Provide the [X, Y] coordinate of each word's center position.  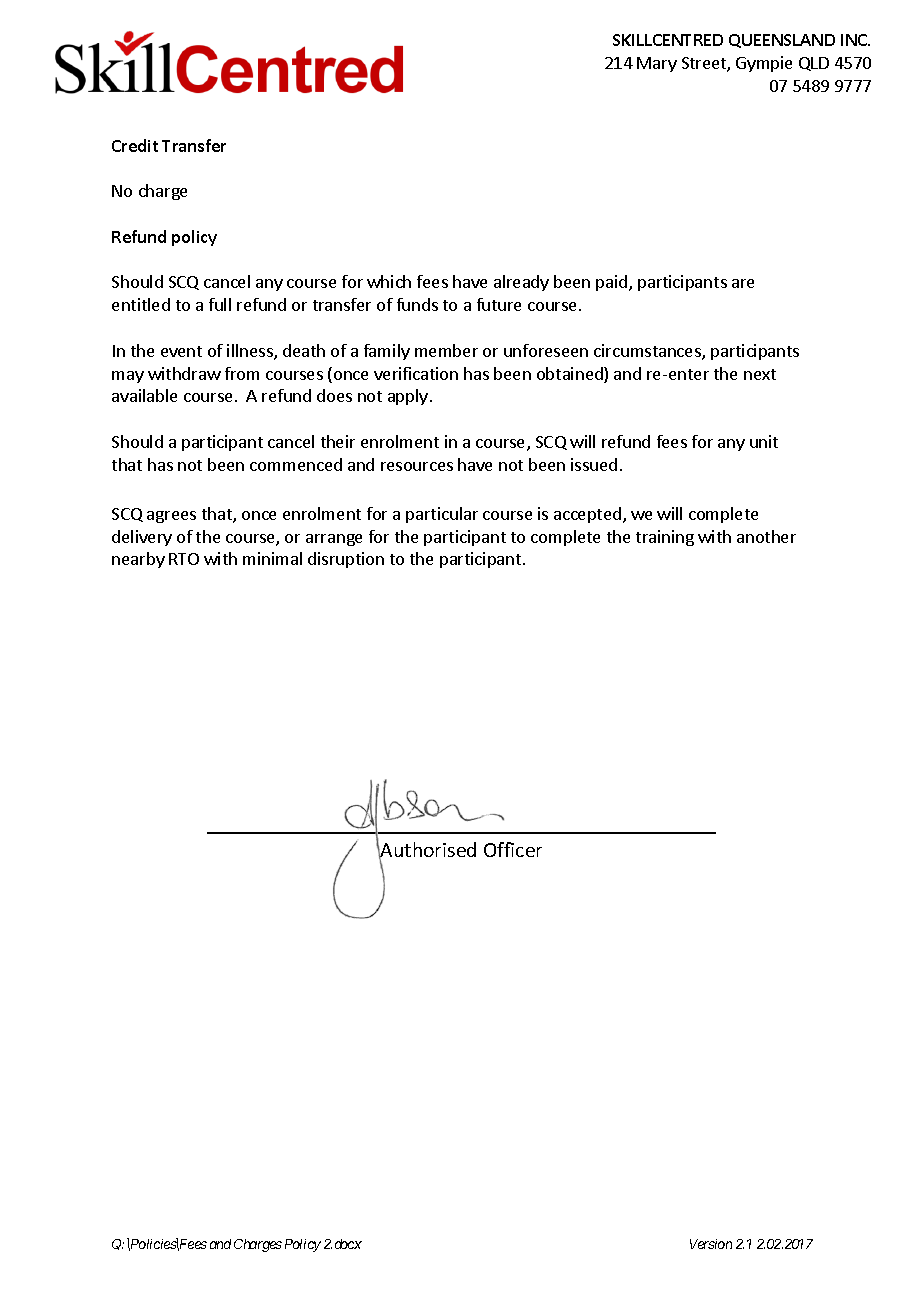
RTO [184, 559]
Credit [135, 145]
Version [711, 1244]
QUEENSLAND [782, 41]
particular [442, 515]
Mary [657, 64]
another [766, 536]
